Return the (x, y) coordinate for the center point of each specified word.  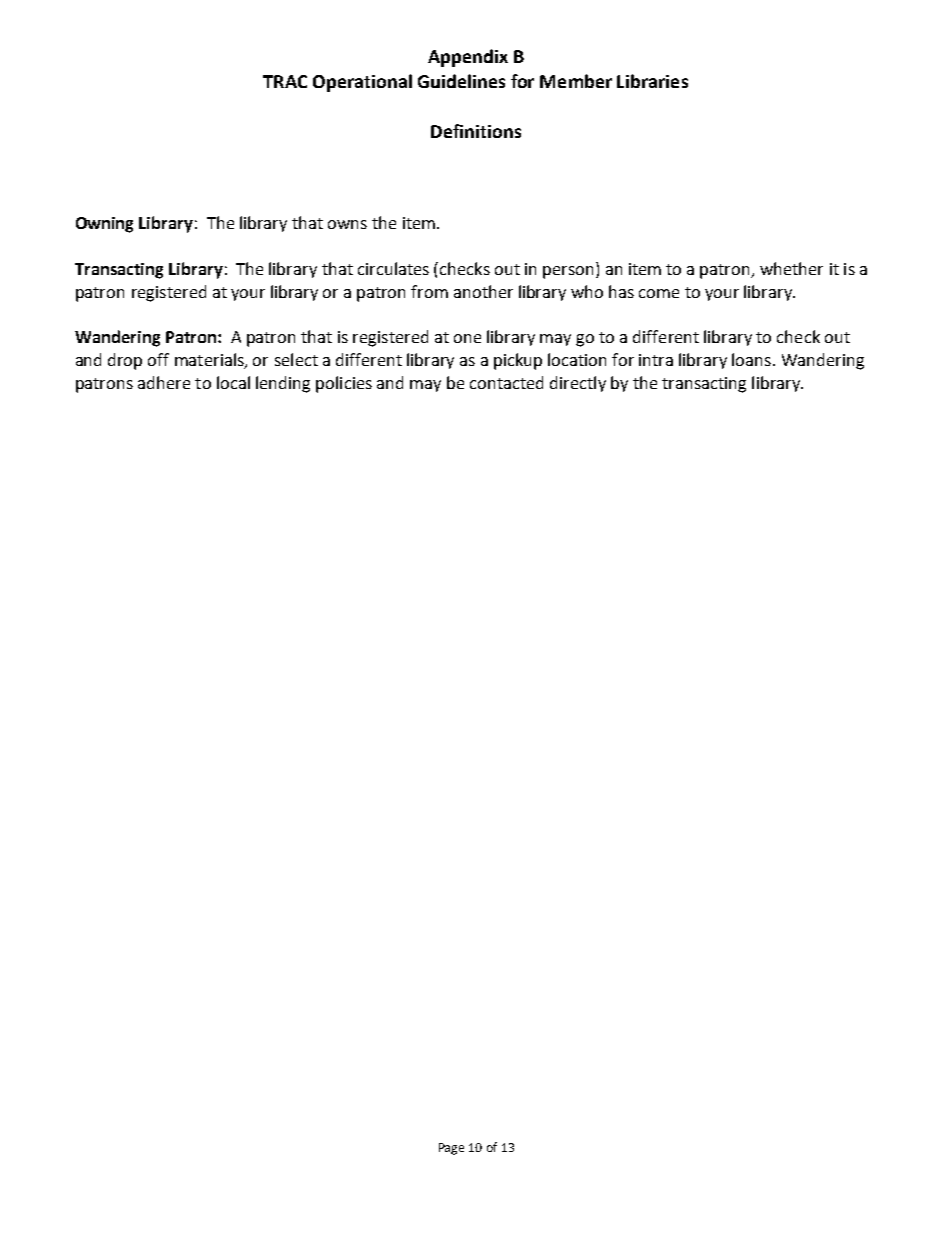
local (233, 382)
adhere (164, 382)
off (158, 359)
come (659, 293)
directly (578, 384)
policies (344, 384)
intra (656, 360)
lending (283, 384)
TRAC (285, 81)
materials (210, 361)
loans (751, 359)
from (429, 291)
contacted (506, 382)
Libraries (652, 81)
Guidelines (461, 81)
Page (451, 1149)
